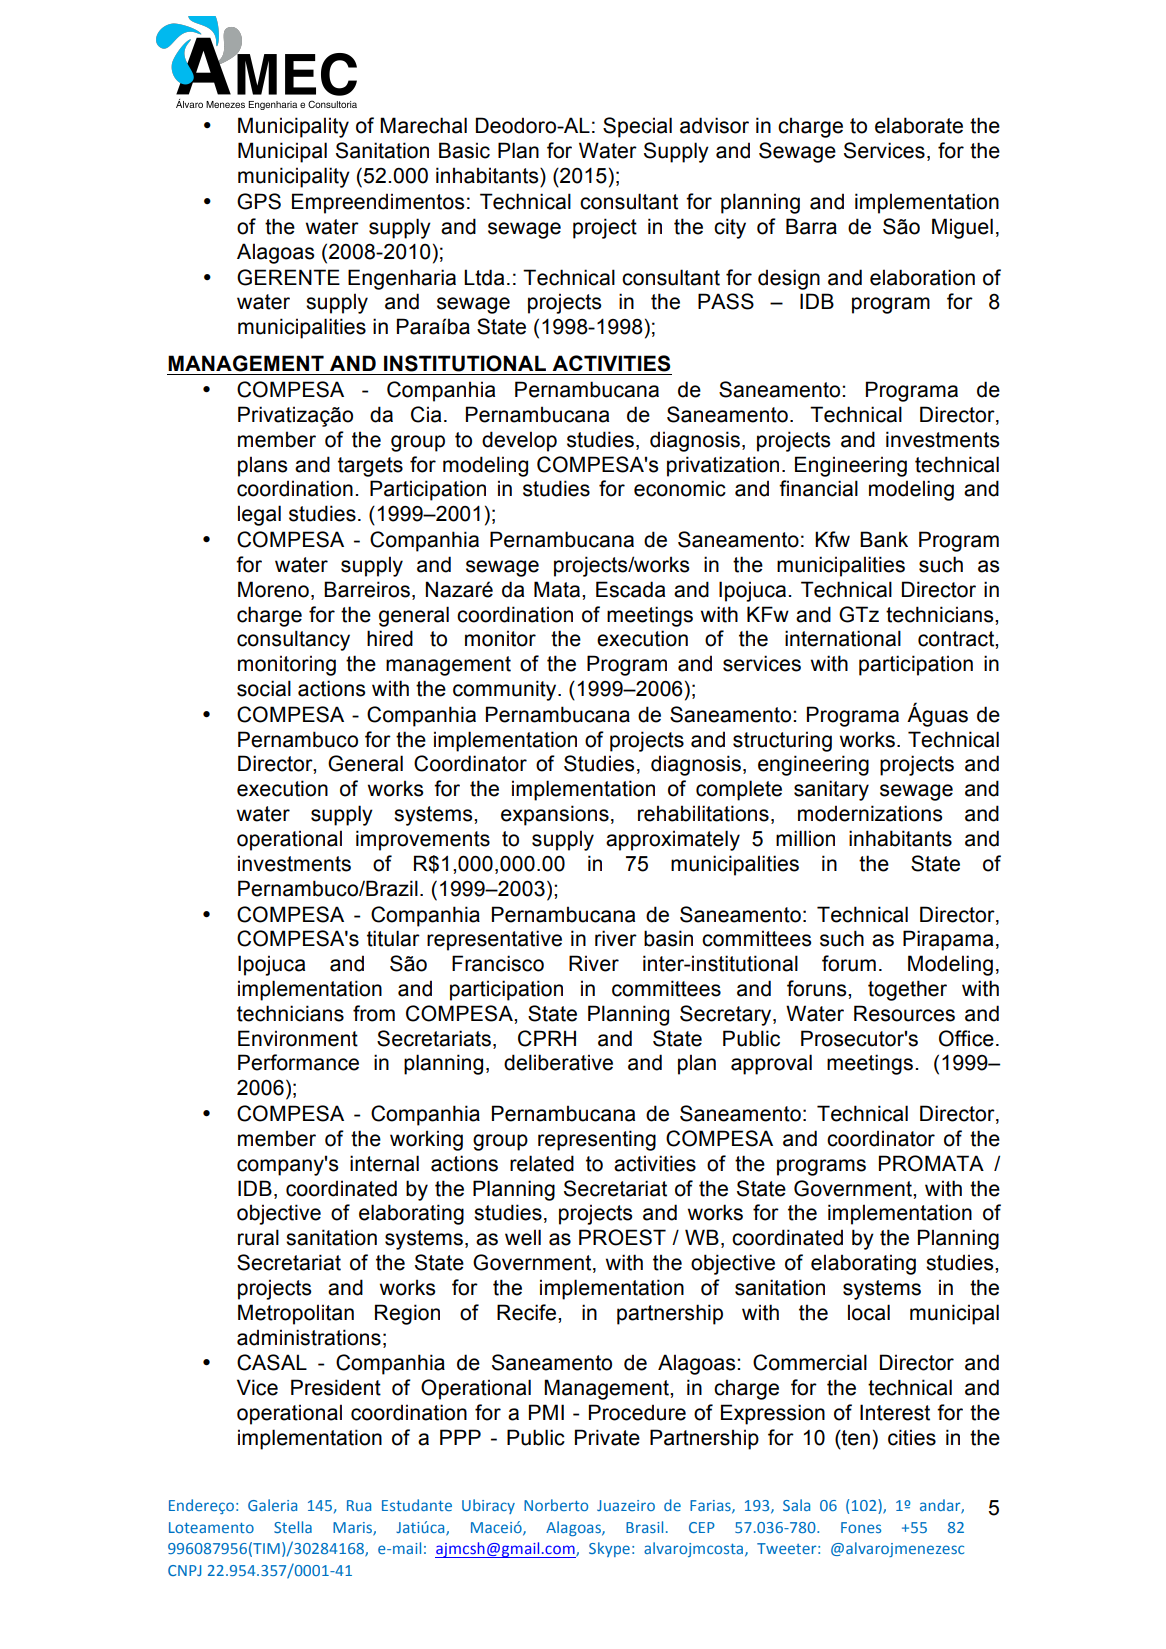 This screenshot has width=1166, height=1649. Describe the element at coordinates (259, 201) in the screenshot. I see `GPS` at that location.
